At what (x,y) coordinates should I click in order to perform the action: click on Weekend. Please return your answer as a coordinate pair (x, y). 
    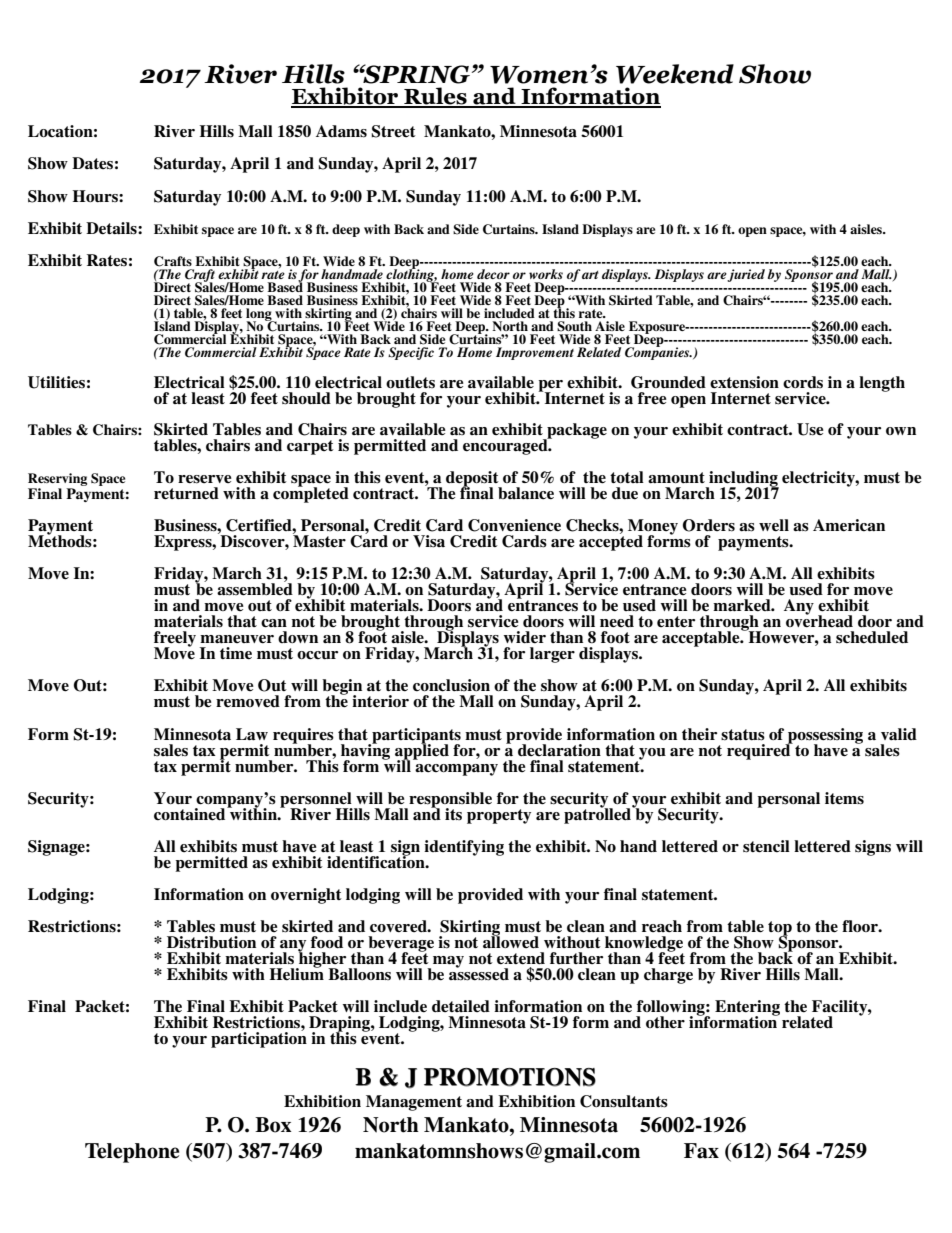
    Looking at the image, I should click on (675, 74).
